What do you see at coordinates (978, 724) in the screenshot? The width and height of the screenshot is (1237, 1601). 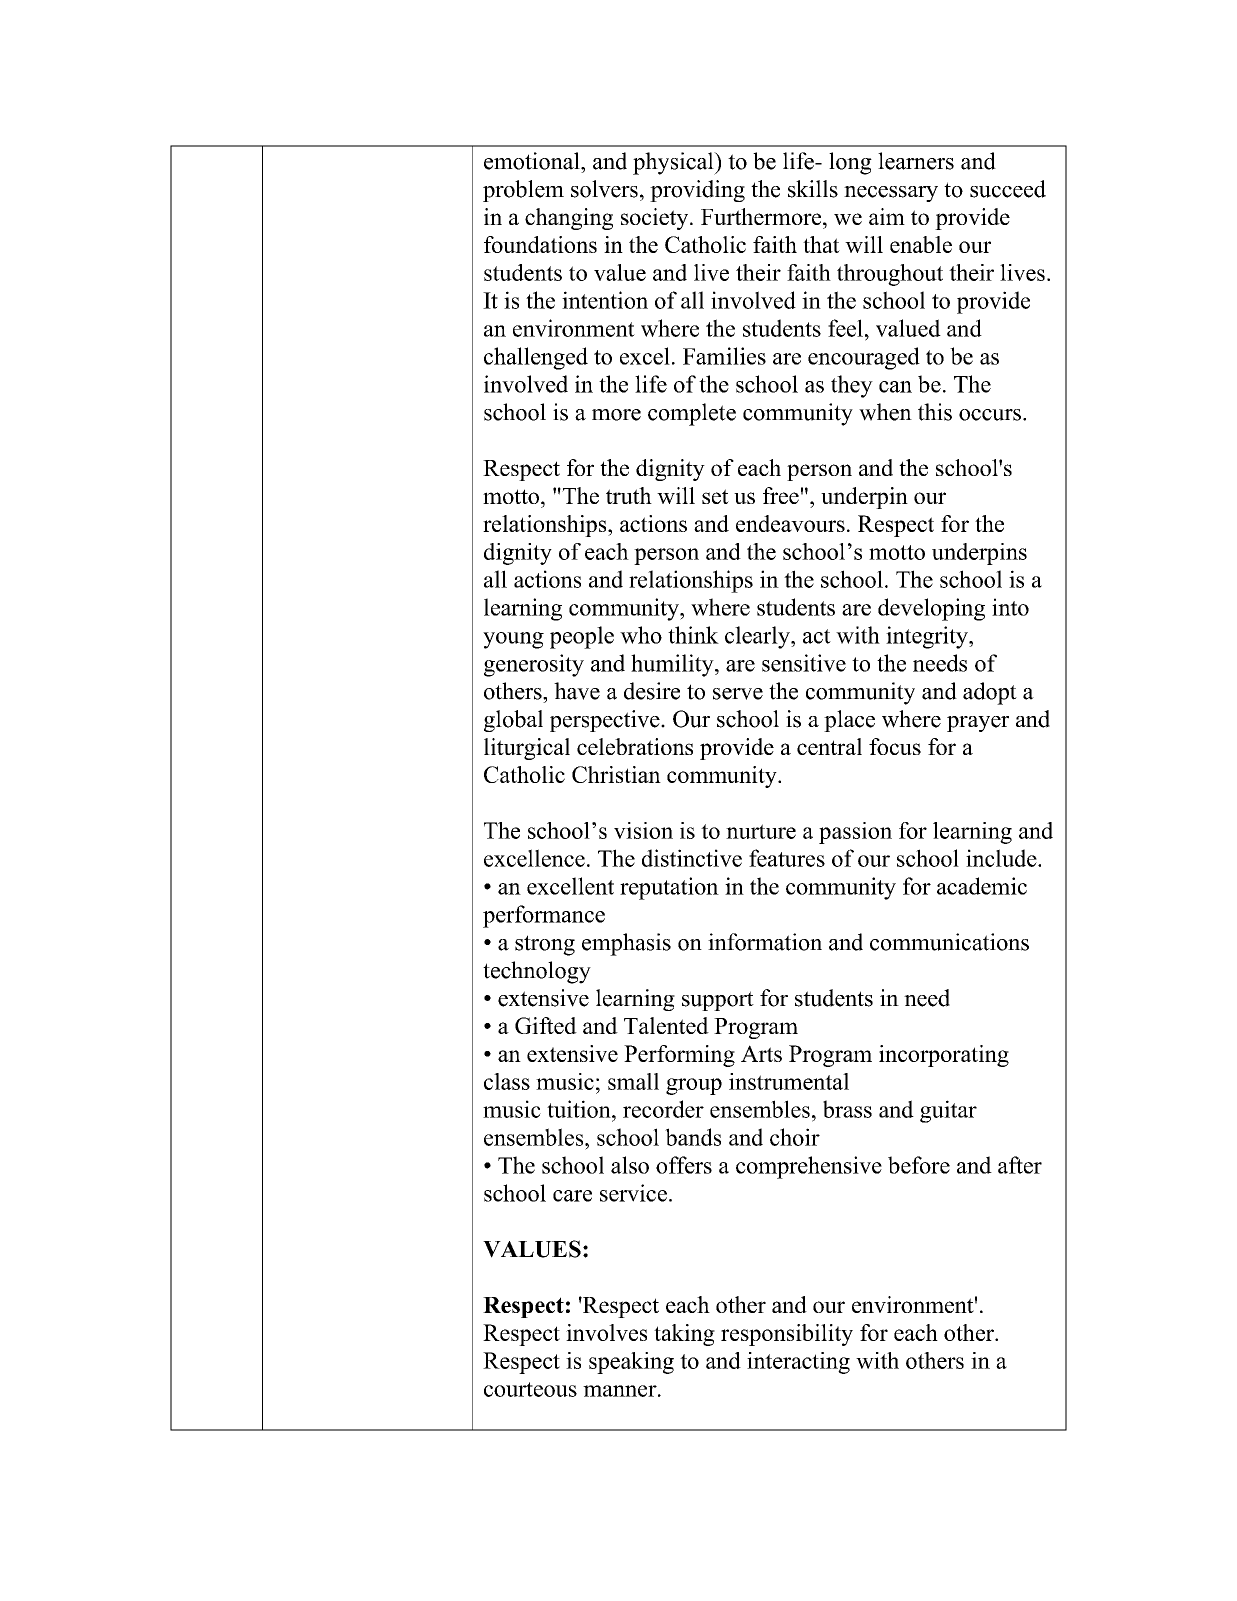 I see `prayer` at bounding box center [978, 724].
